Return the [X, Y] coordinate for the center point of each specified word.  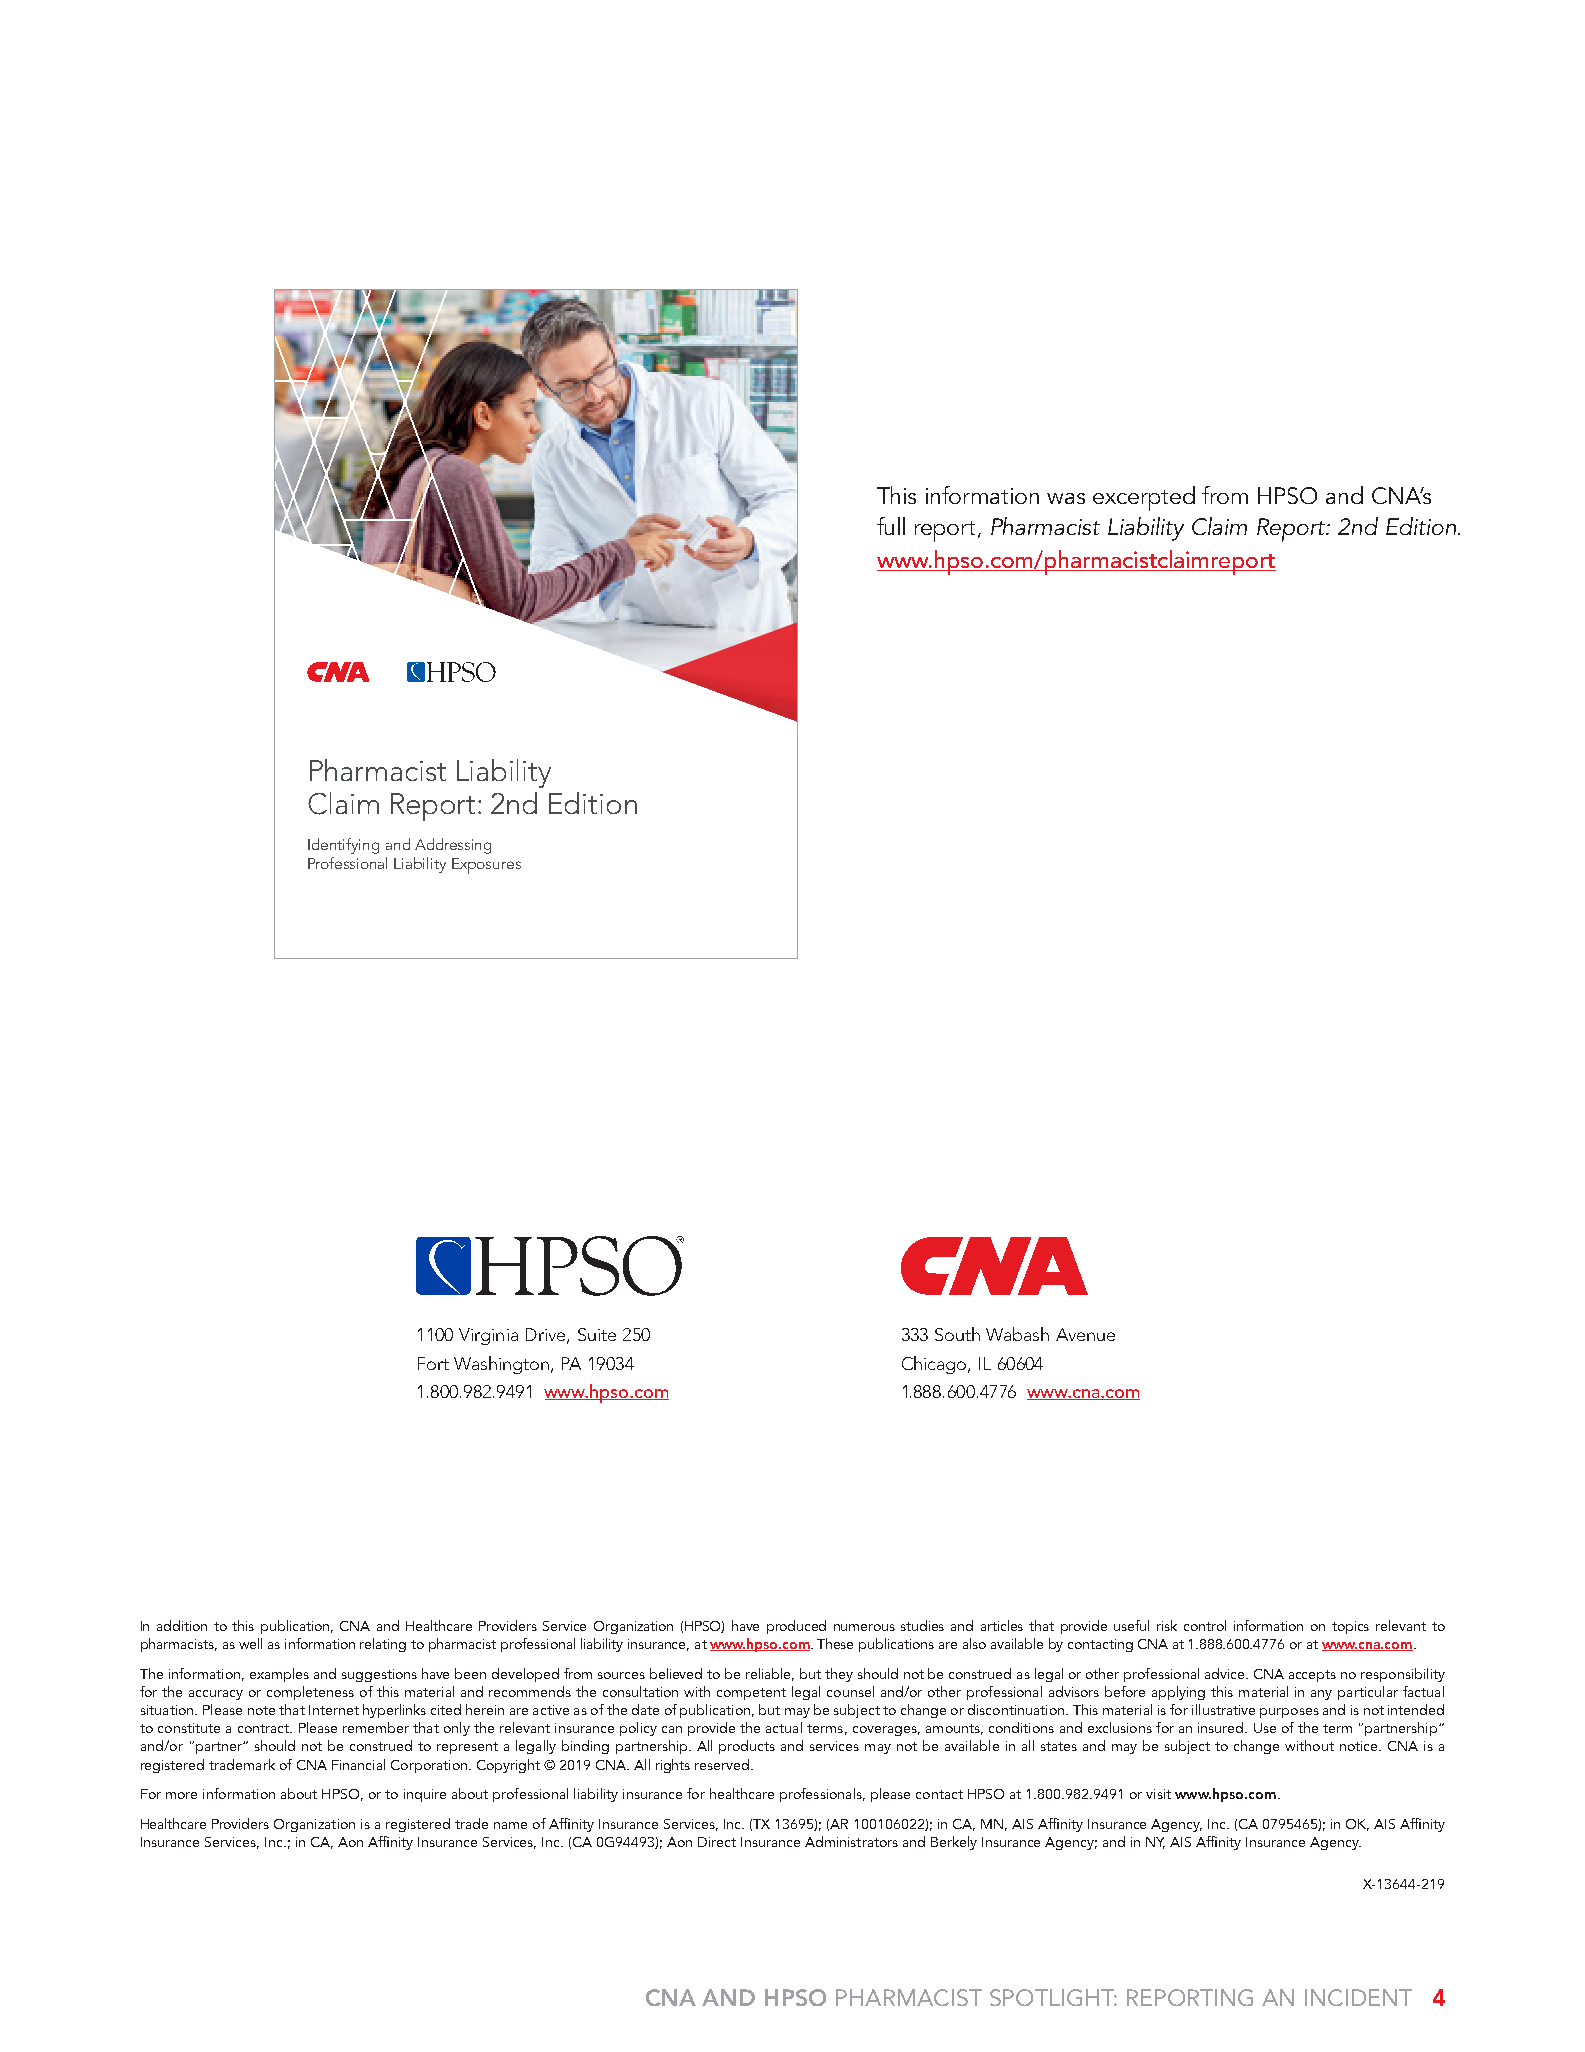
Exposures [486, 866]
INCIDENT [1358, 1997]
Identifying [343, 846]
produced [796, 1627]
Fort [433, 1363]
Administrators [851, 1841]
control [1205, 1625]
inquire [425, 1795]
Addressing [453, 846]
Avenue [1085, 1334]
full [891, 526]
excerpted [1144, 498]
